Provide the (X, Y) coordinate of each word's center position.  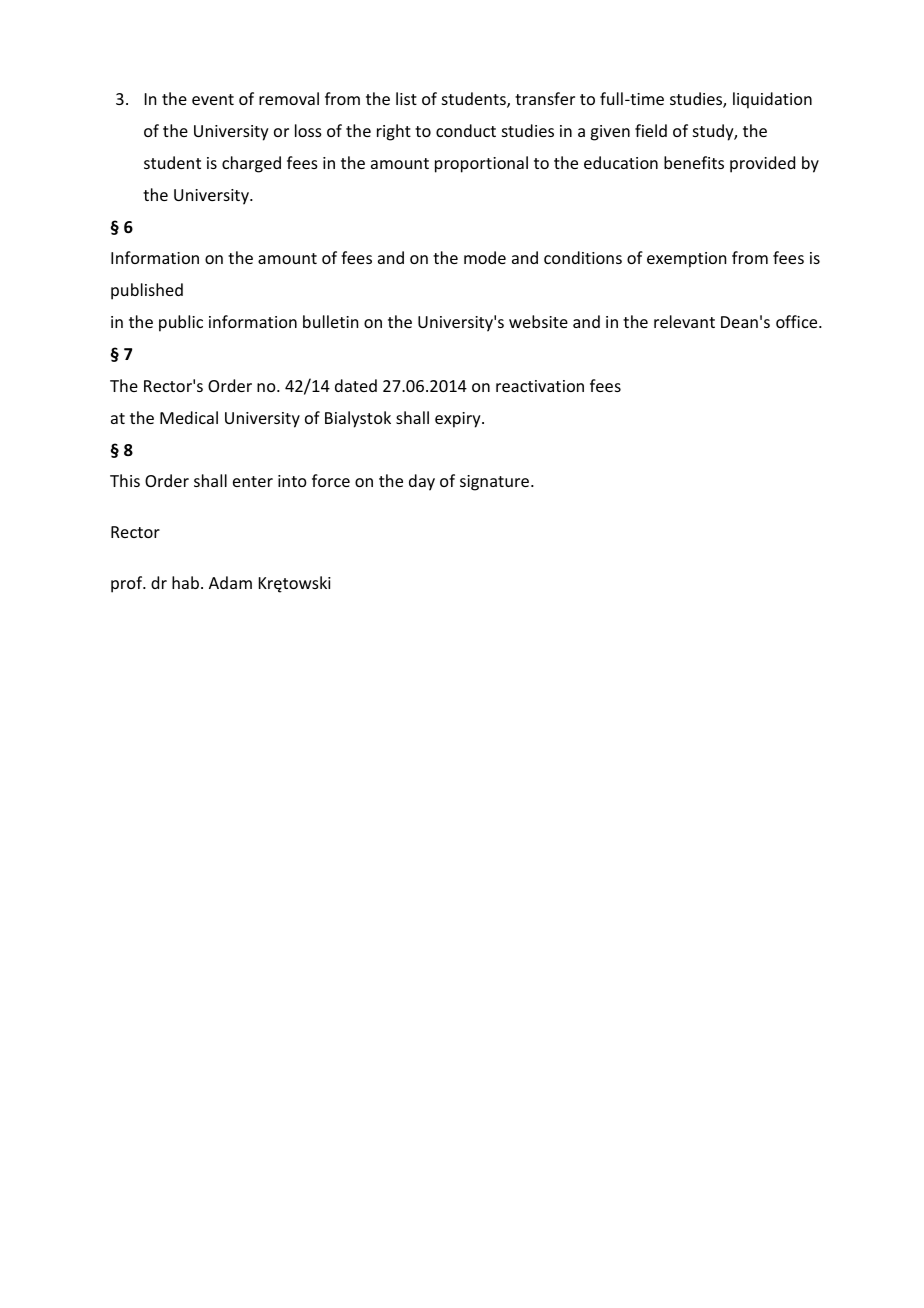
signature (496, 483)
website (538, 321)
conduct (466, 130)
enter (253, 481)
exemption (686, 260)
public (181, 323)
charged (251, 164)
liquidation (772, 100)
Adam (230, 582)
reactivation (540, 386)
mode (485, 257)
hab (185, 582)
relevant (684, 321)
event (213, 99)
